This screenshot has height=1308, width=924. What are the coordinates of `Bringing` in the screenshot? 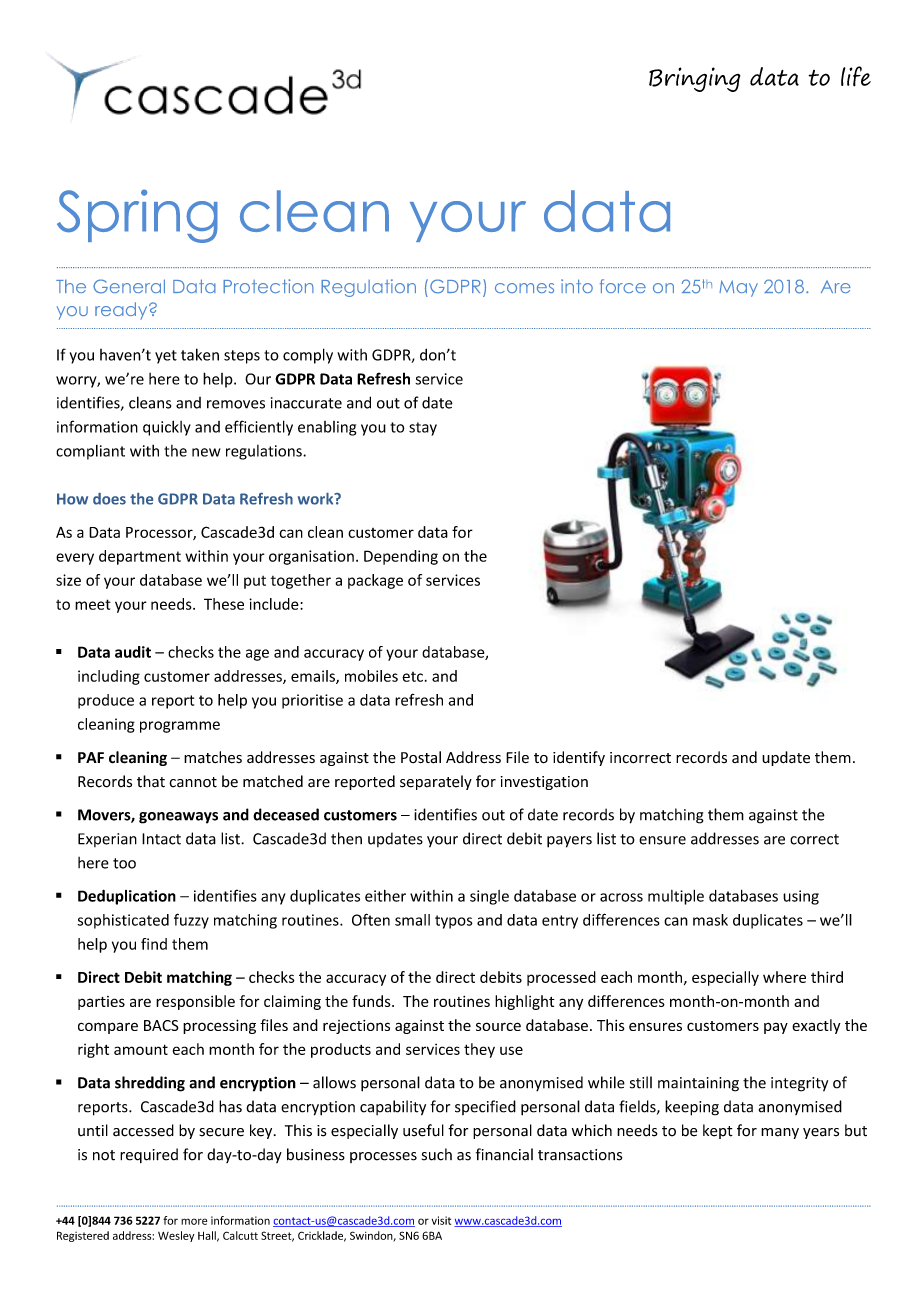 It's located at (695, 79).
